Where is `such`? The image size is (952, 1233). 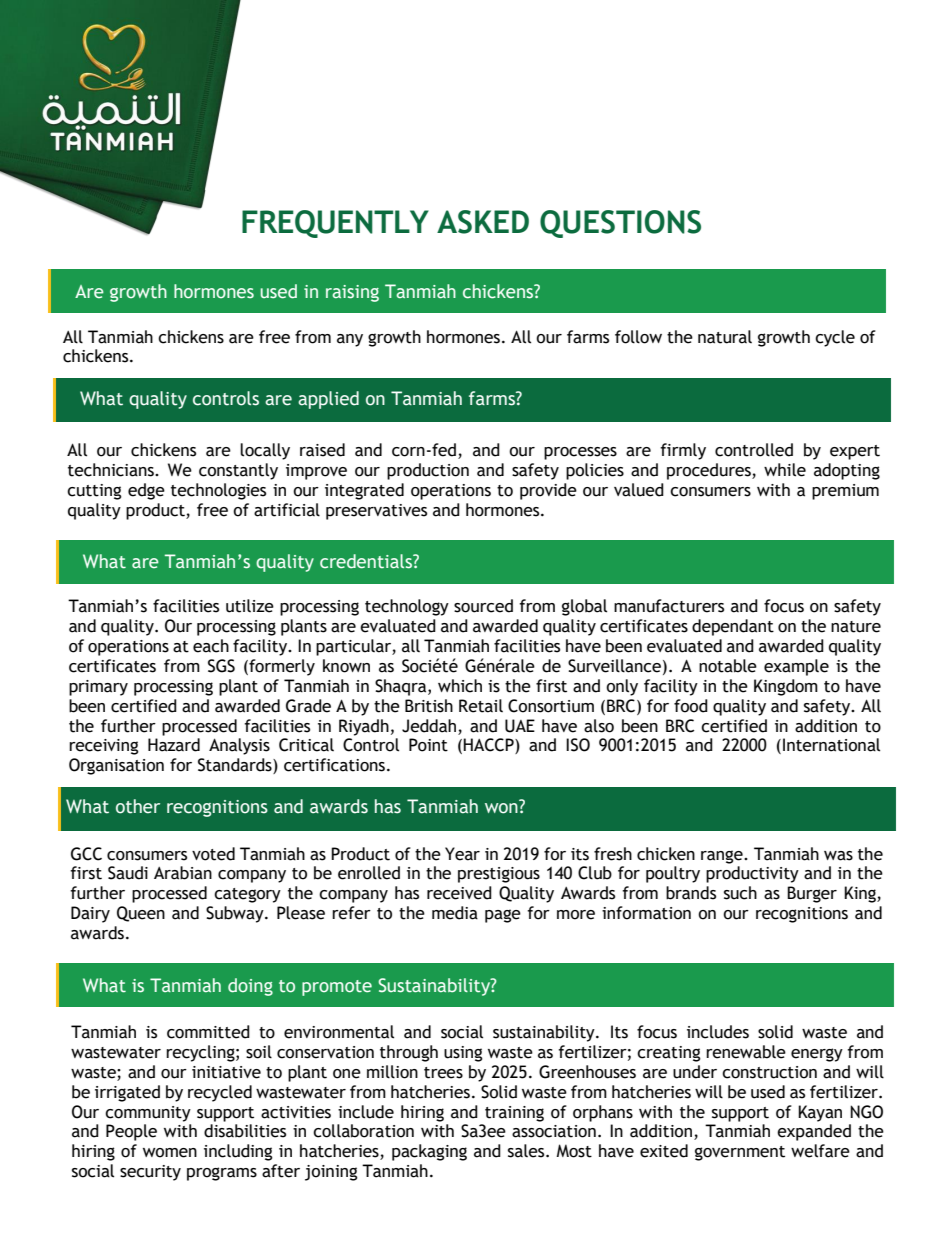
such is located at coordinates (740, 893).
